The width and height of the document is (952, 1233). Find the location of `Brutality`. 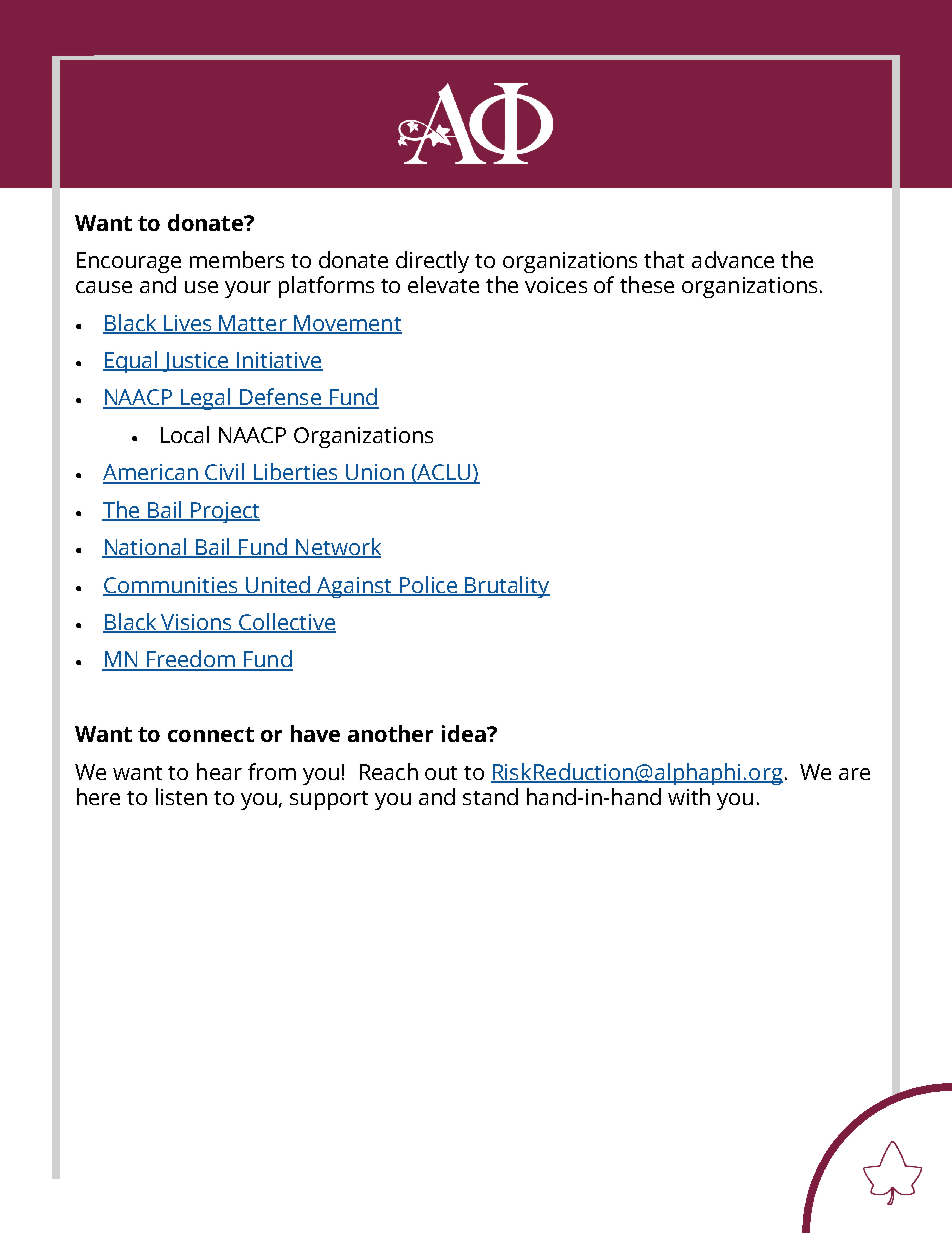

Brutality is located at coordinates (506, 587).
